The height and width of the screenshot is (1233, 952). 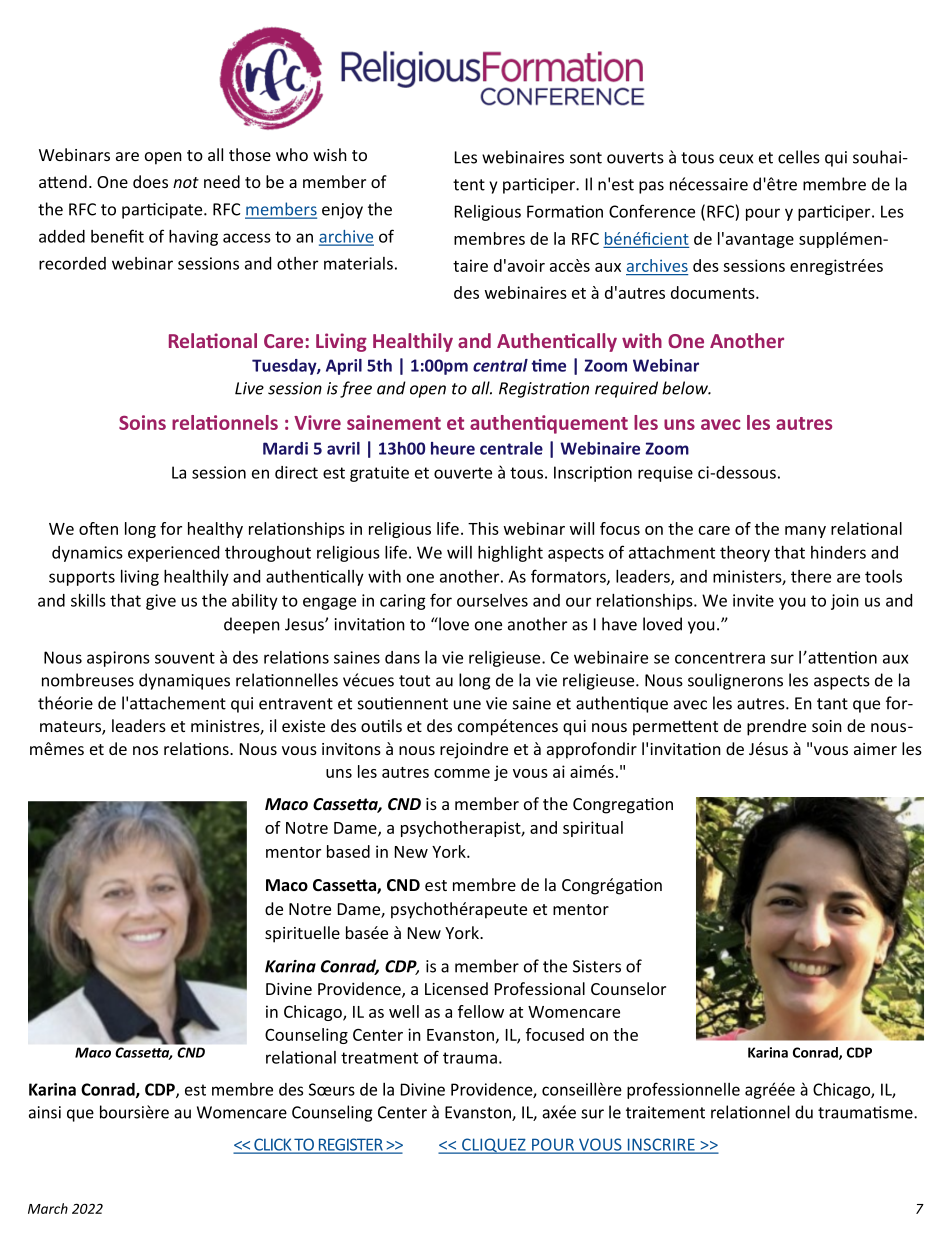 What do you see at coordinates (48, 1208) in the screenshot?
I see `March` at bounding box center [48, 1208].
